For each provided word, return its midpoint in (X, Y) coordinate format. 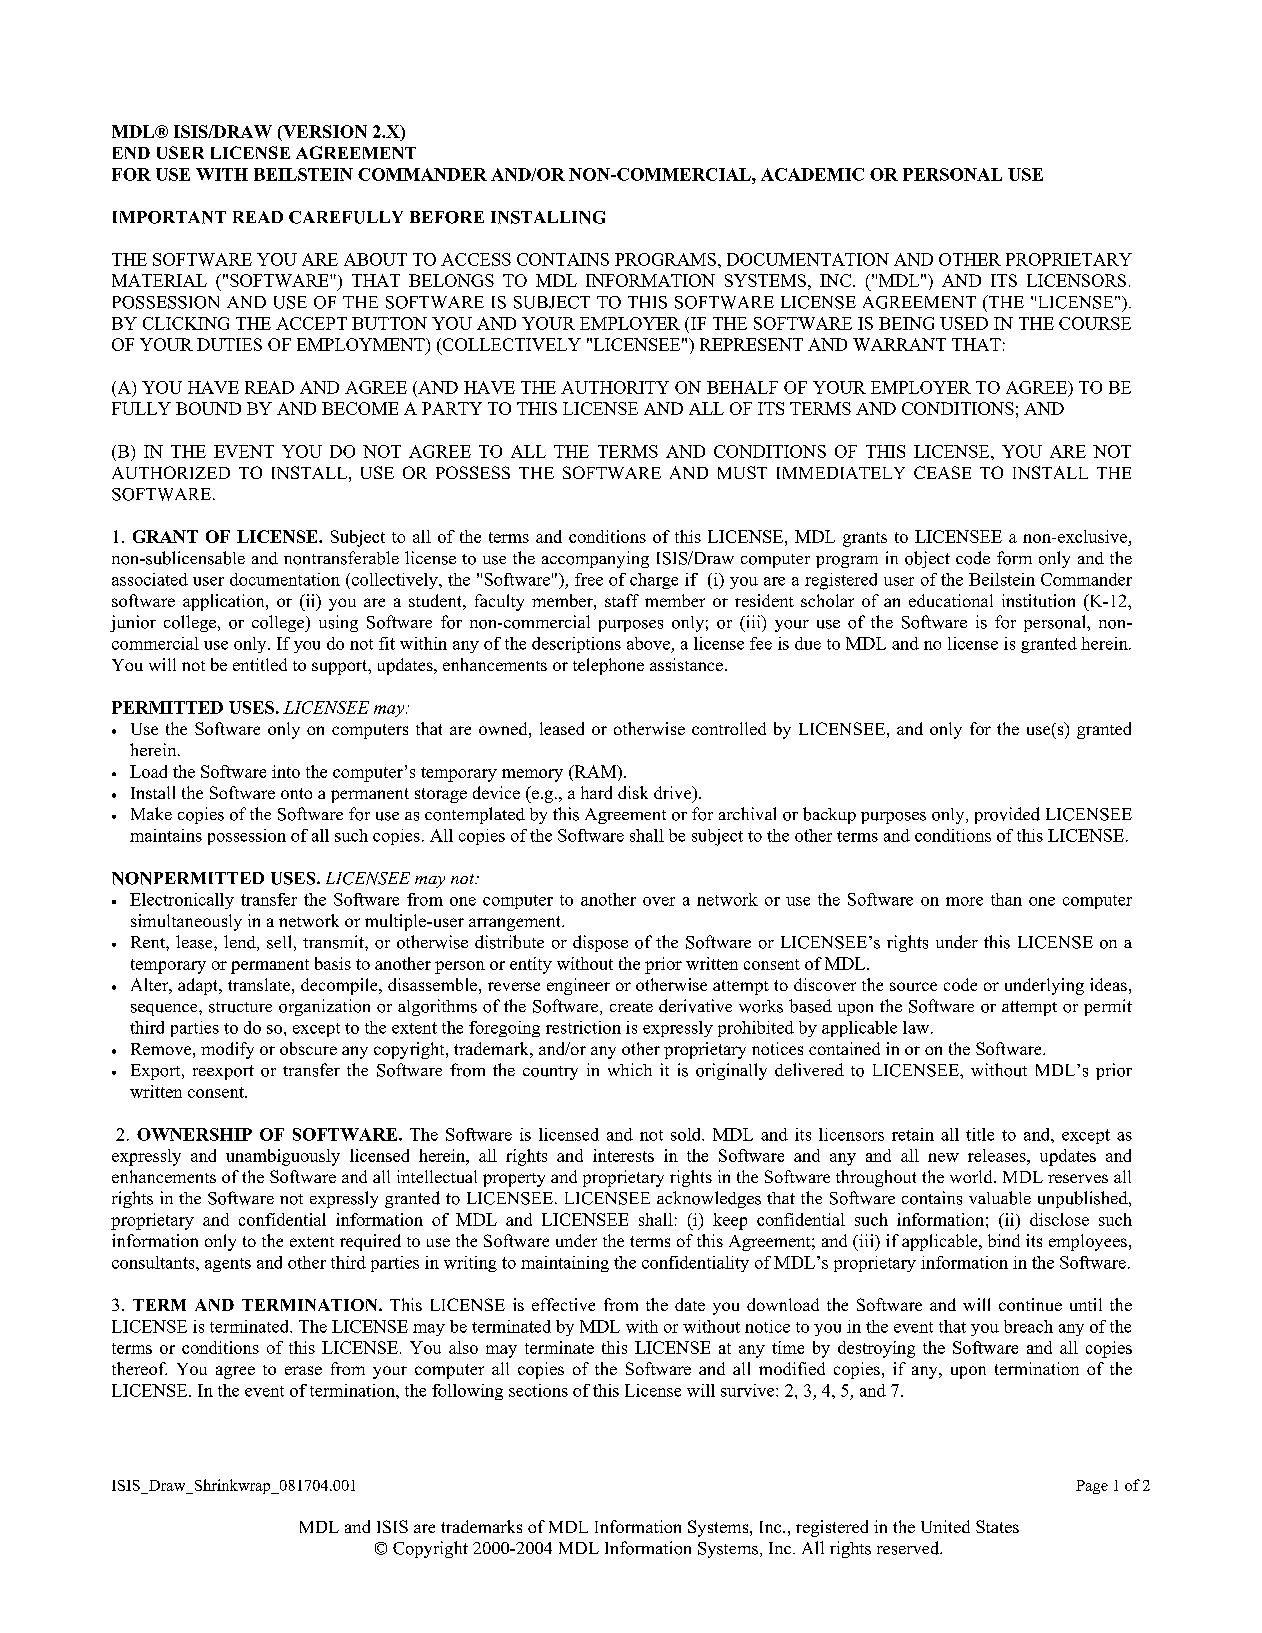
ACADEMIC (812, 174)
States (997, 1526)
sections (538, 1390)
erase (303, 1370)
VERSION (324, 133)
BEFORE (447, 217)
